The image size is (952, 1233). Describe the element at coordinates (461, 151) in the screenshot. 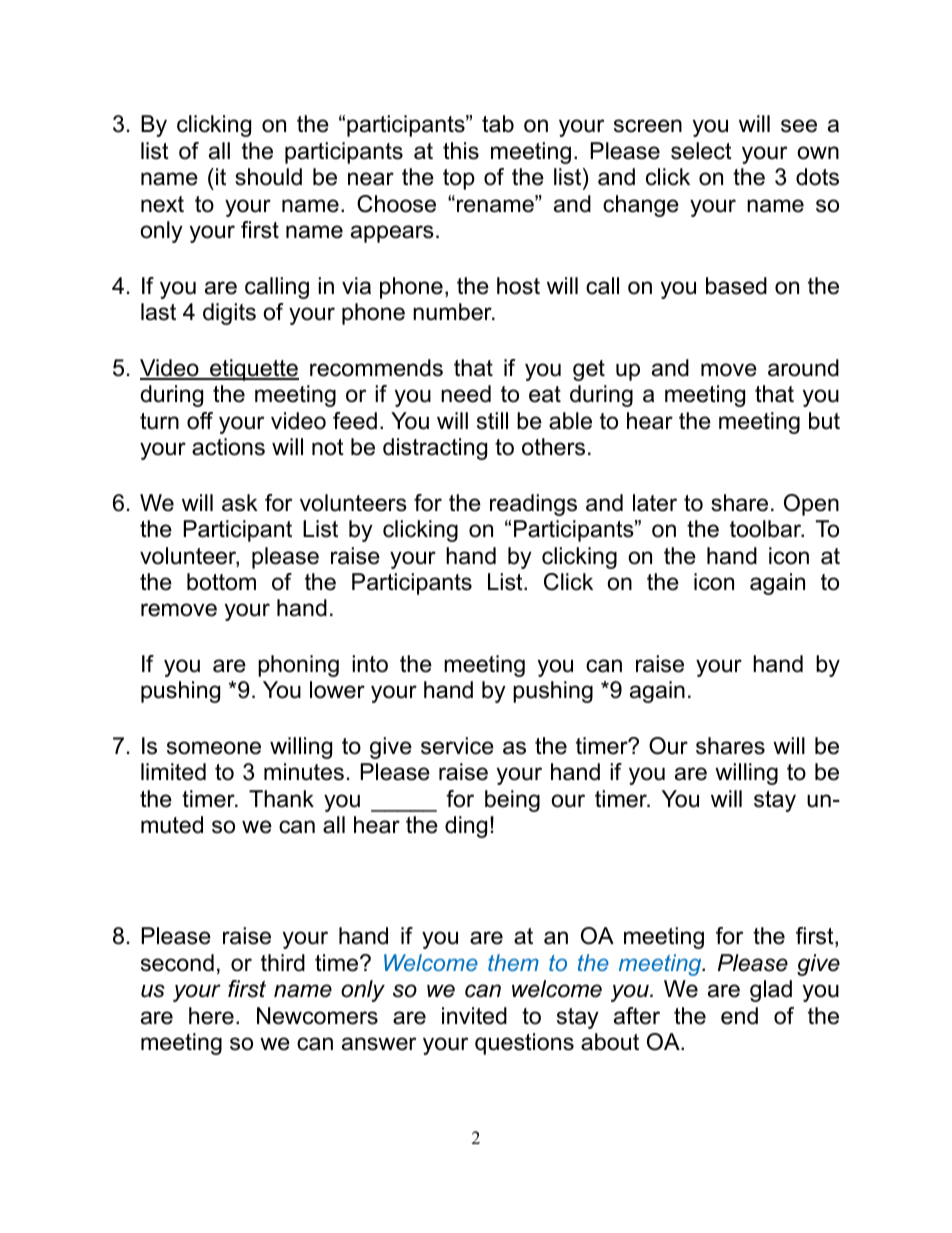

I see `this` at that location.
